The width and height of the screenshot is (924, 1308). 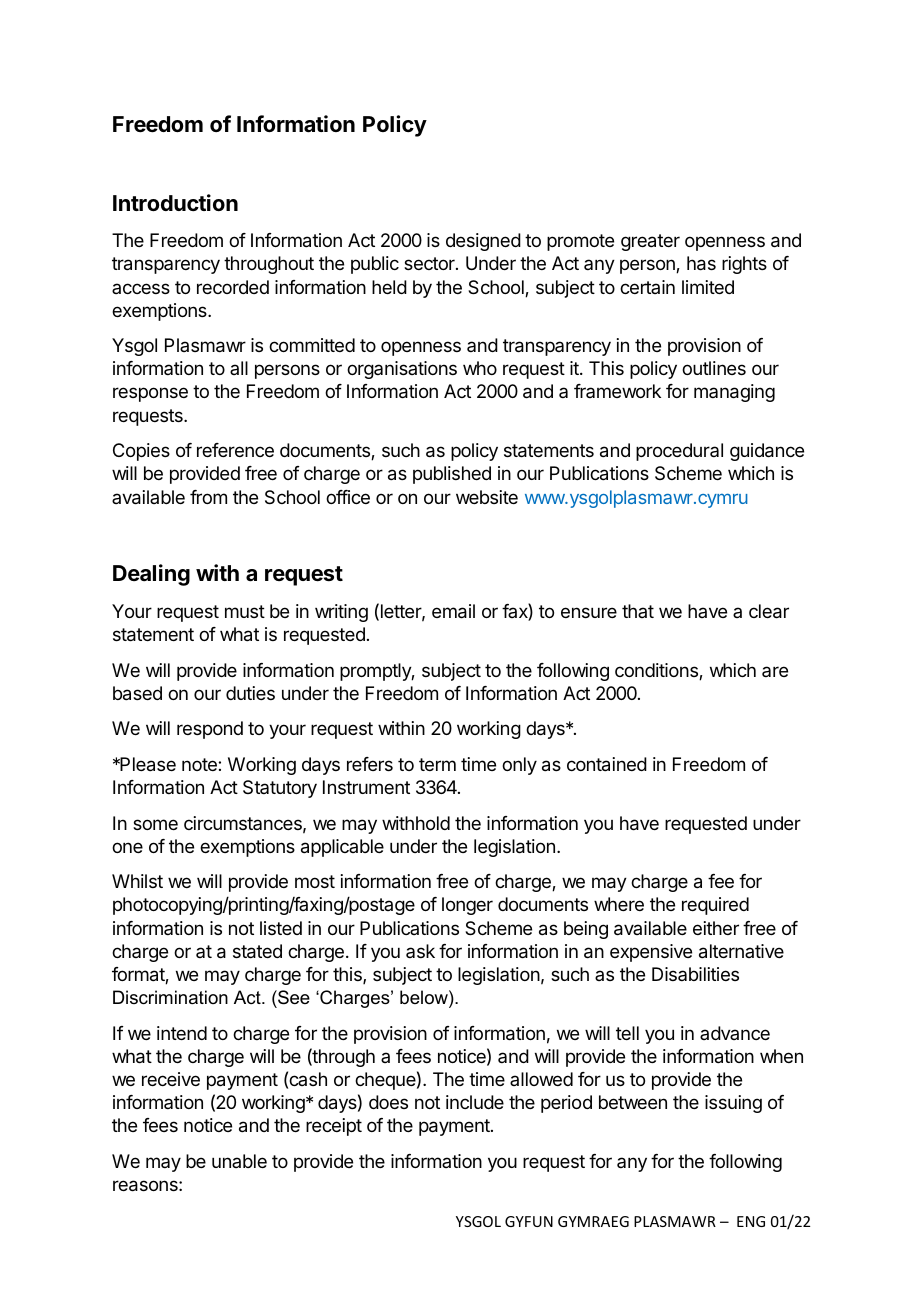 I want to click on unable, so click(x=239, y=1161).
